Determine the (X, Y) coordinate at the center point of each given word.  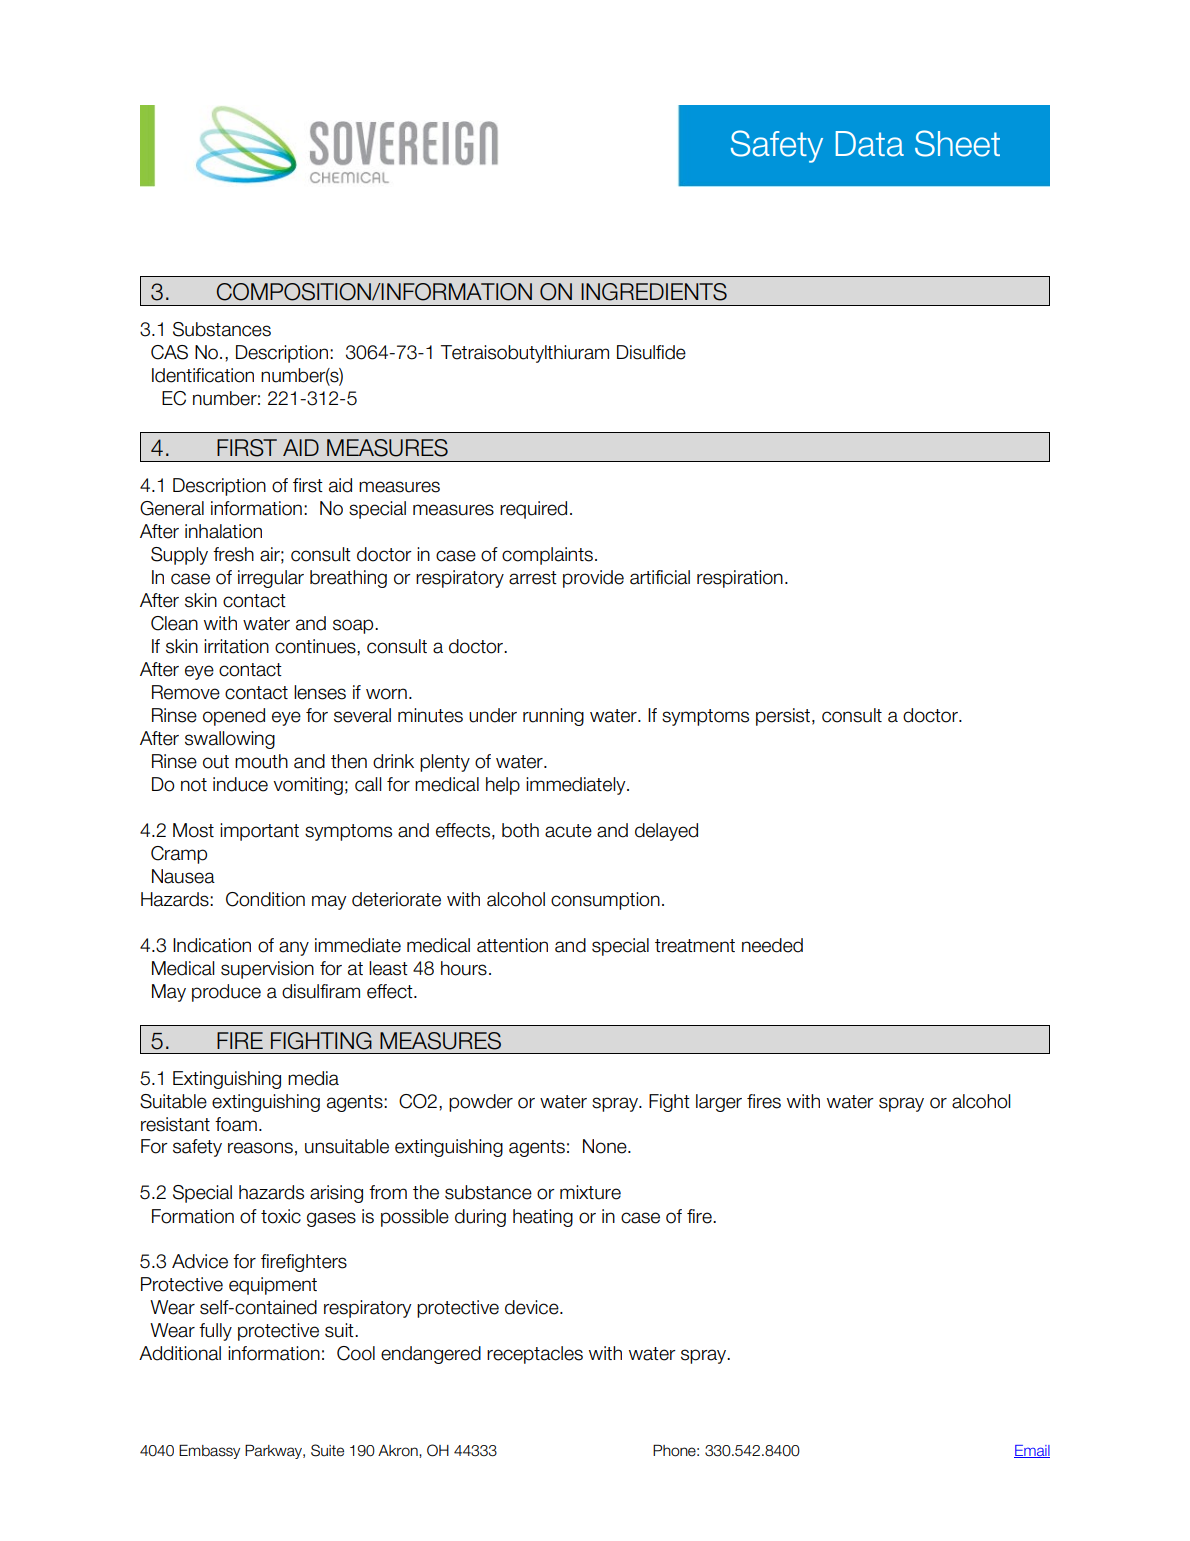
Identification (203, 375)
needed (772, 945)
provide (593, 579)
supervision (267, 970)
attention (512, 945)
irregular (271, 579)
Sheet (957, 143)
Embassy (209, 1451)
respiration (740, 579)
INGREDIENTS (654, 292)
